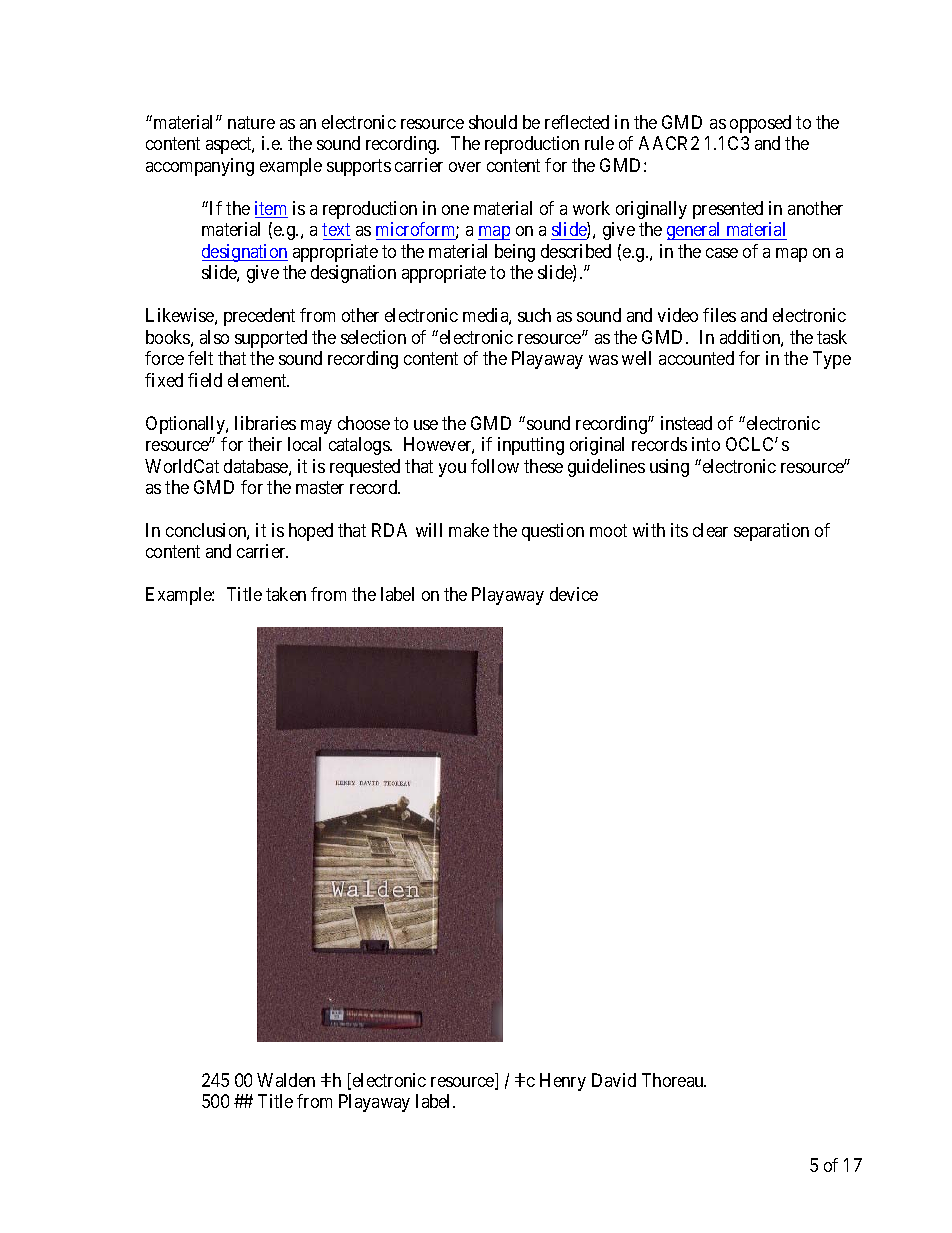  What do you see at coordinates (563, 1082) in the image?
I see `Henry` at bounding box center [563, 1082].
